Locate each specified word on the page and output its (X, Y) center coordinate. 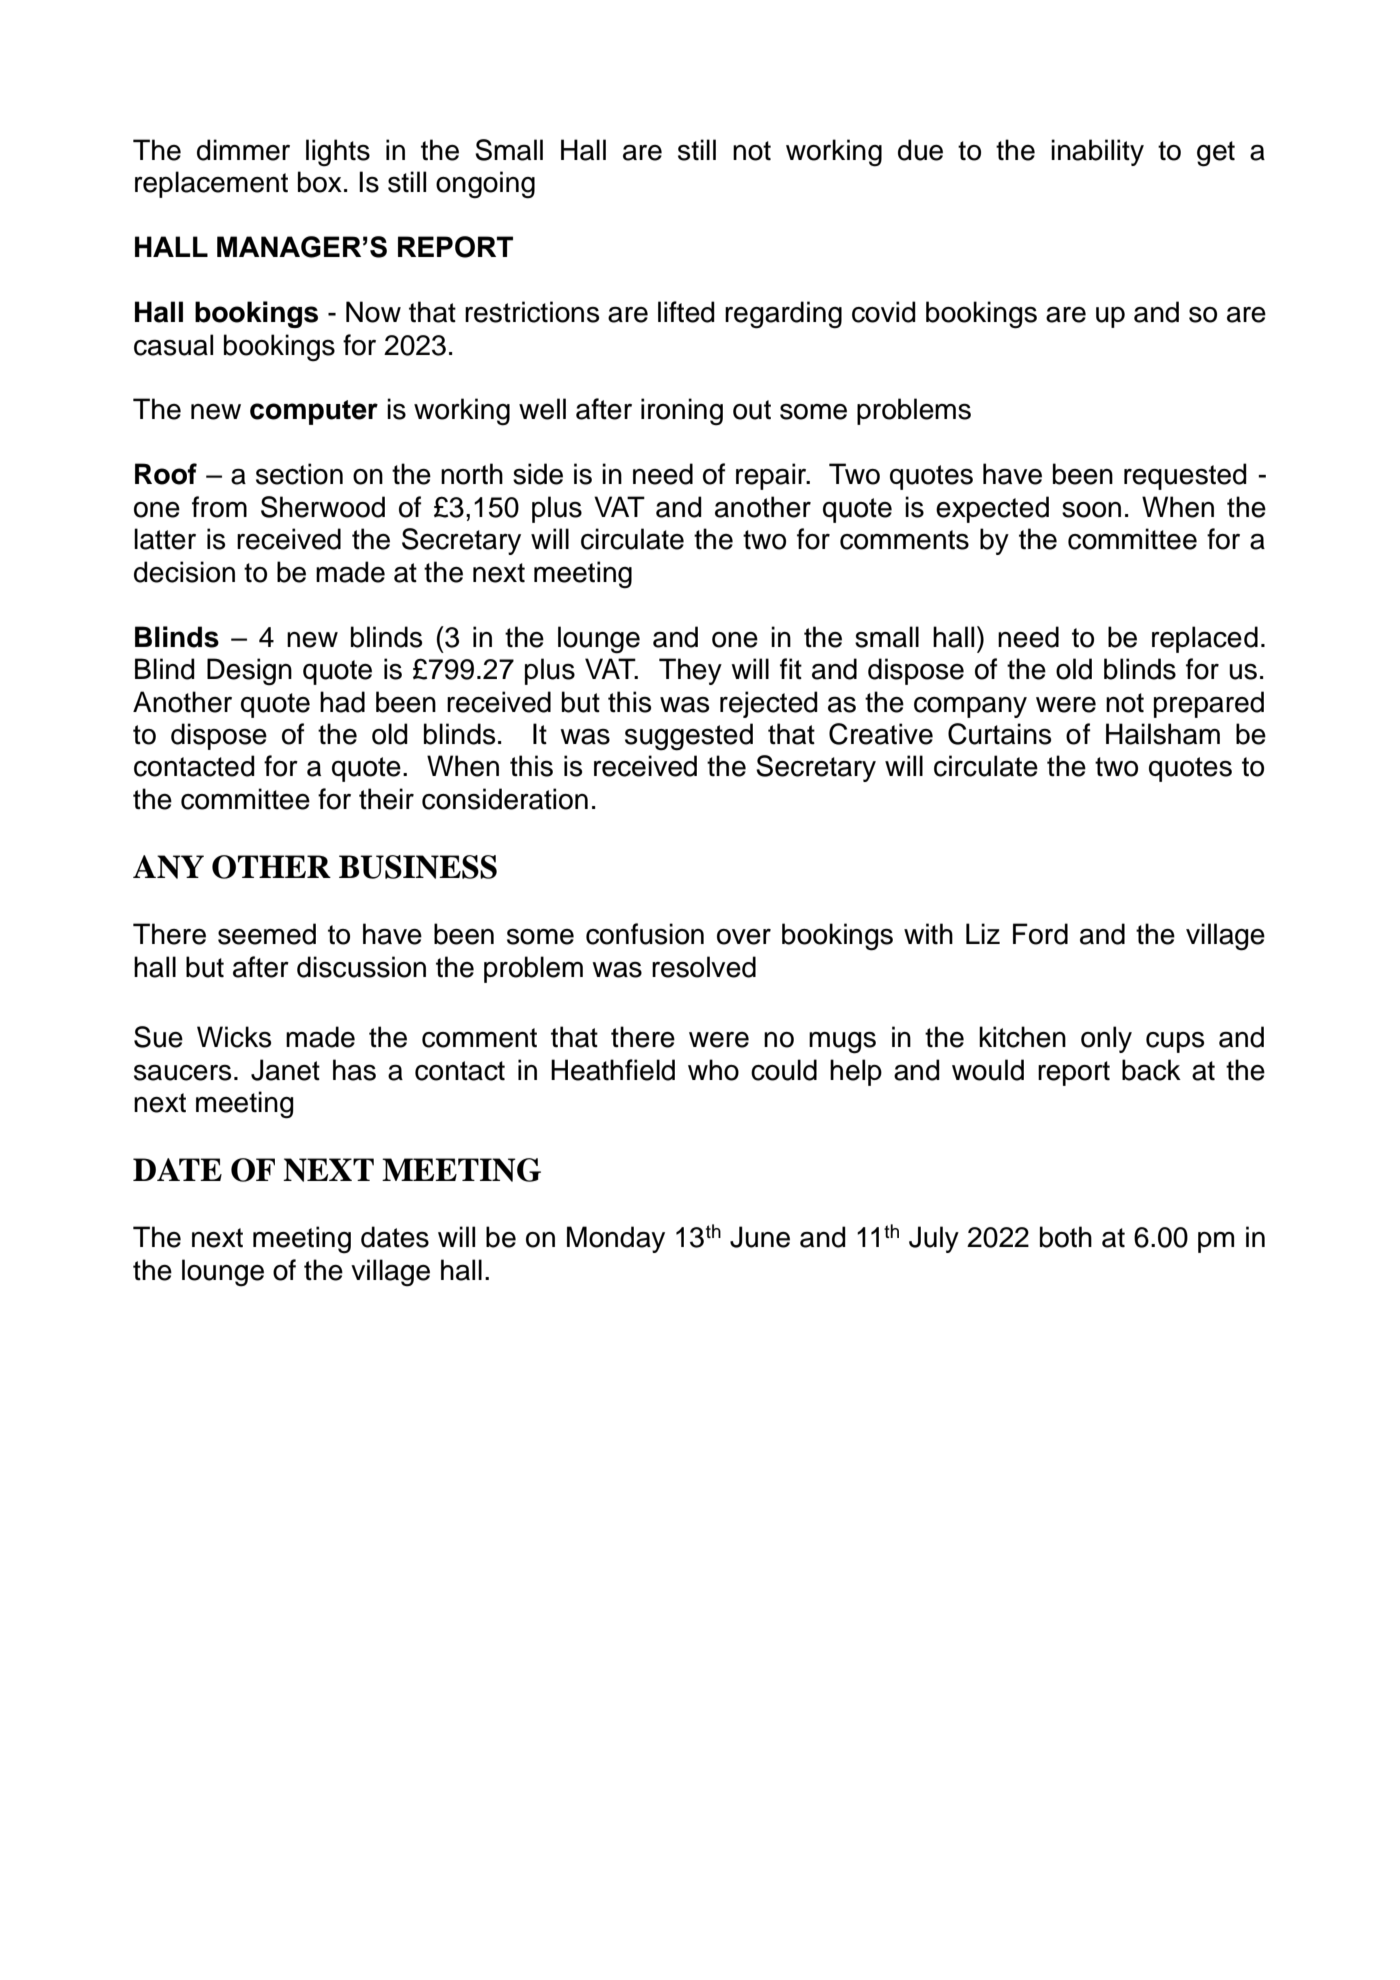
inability (1097, 152)
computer (314, 412)
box (320, 182)
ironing (682, 412)
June (760, 1237)
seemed (267, 934)
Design (249, 672)
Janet (285, 1070)
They (690, 671)
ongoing (485, 185)
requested (1185, 476)
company (970, 707)
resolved (704, 967)
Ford (1040, 934)
